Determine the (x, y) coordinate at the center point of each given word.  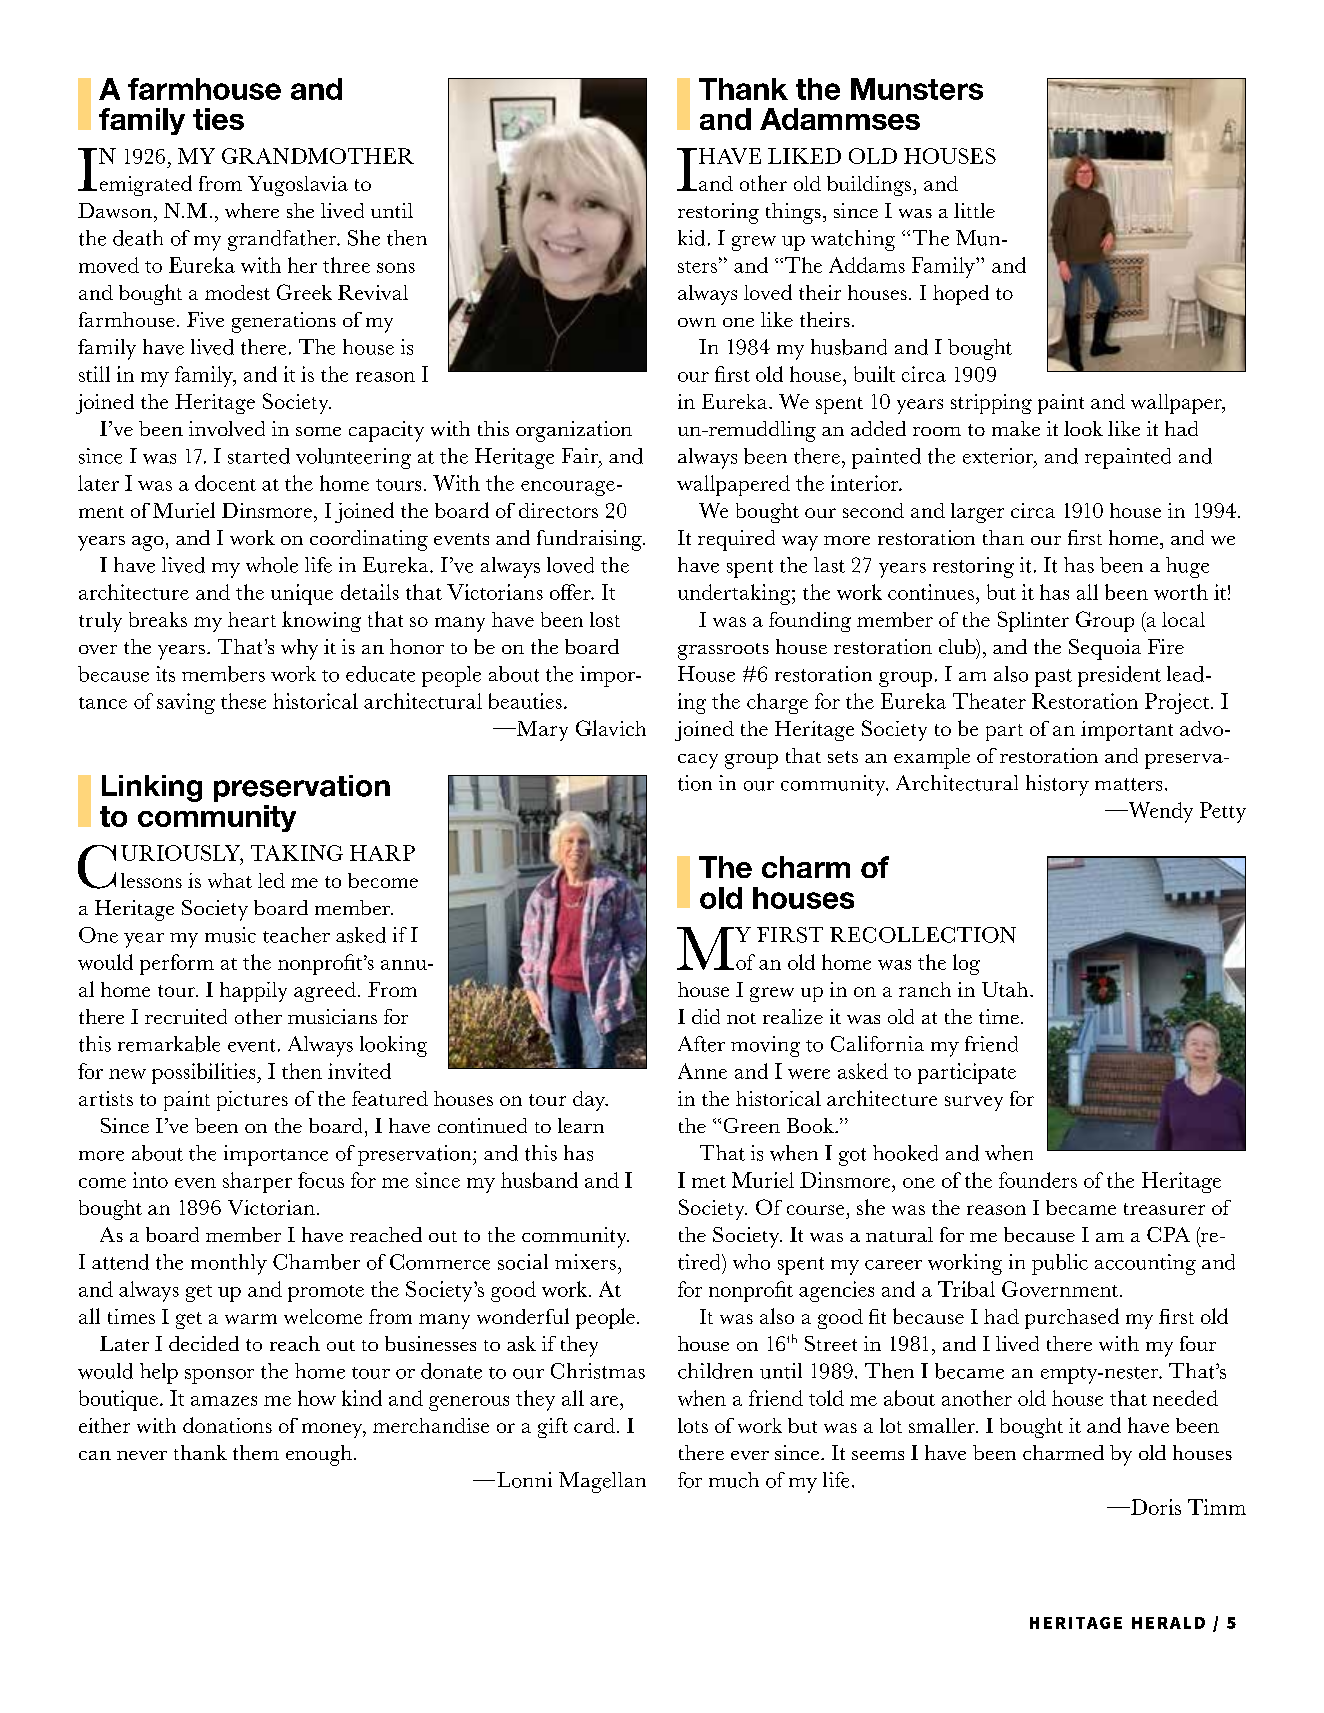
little (974, 210)
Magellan (602, 1482)
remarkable (169, 1044)
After (701, 1044)
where (252, 210)
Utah (1006, 989)
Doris (1155, 1507)
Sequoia (1105, 649)
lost (605, 619)
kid (691, 238)
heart (252, 619)
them (256, 1452)
